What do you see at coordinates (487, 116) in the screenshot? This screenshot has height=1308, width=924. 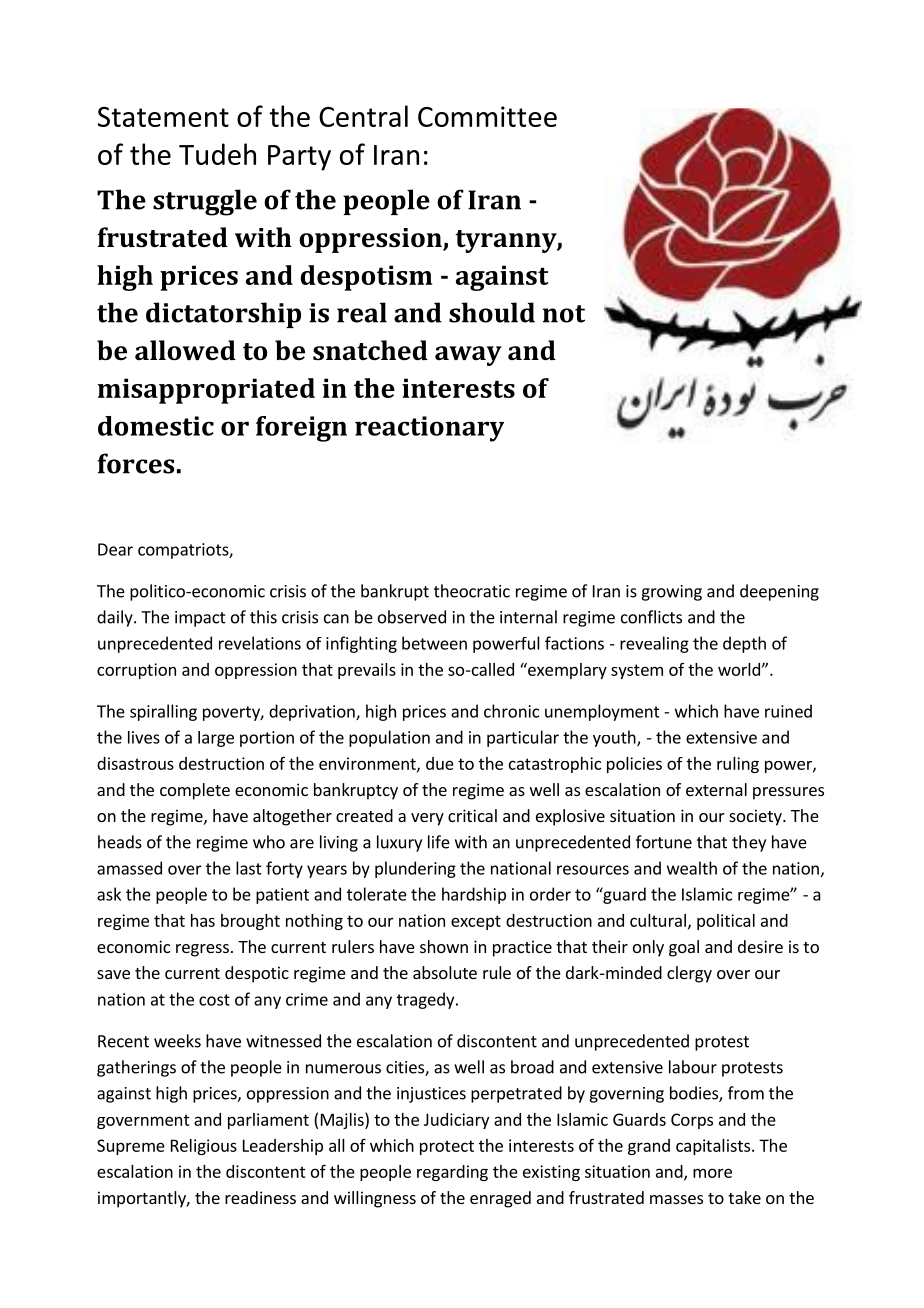 I see `Committee` at bounding box center [487, 116].
